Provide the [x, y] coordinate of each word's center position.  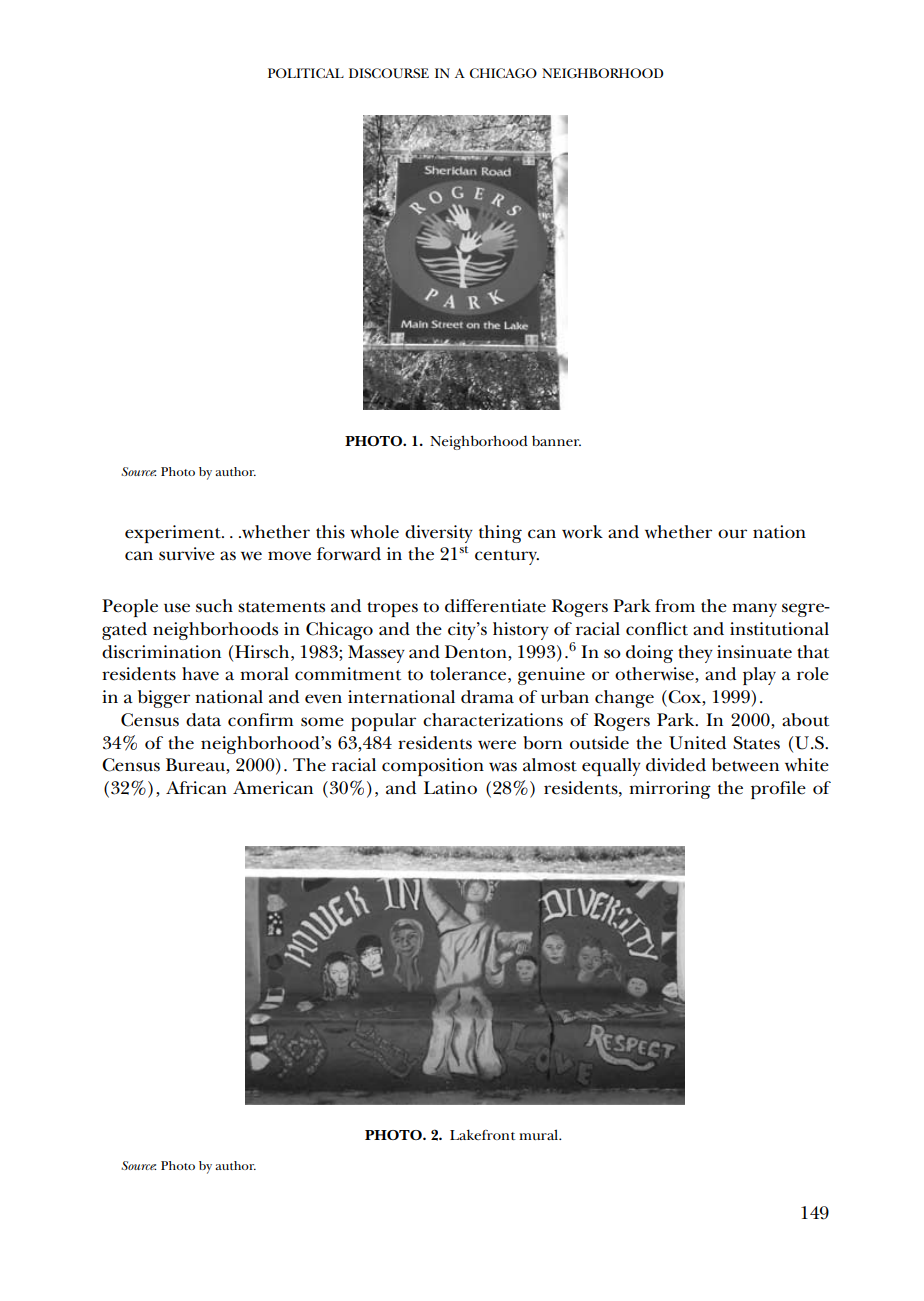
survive [187, 554]
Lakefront [482, 1134]
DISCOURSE [389, 73]
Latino [450, 788]
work [582, 532]
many [754, 610]
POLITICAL [306, 73]
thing [500, 534]
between [745, 765]
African [196, 788]
